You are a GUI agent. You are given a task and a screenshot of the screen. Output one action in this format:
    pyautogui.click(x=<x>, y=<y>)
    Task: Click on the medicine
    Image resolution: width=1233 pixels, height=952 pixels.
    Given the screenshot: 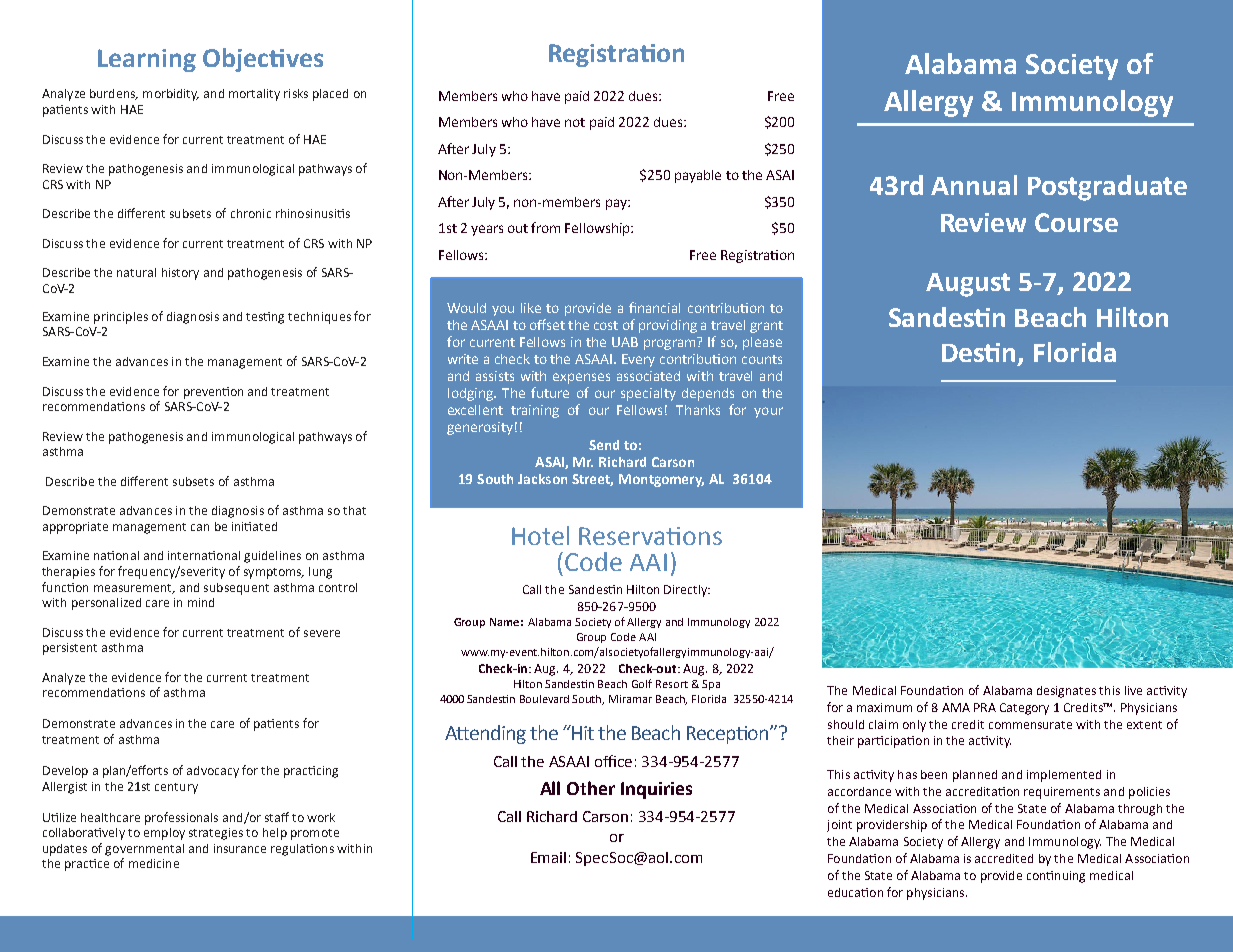 What is the action you would take?
    pyautogui.click(x=154, y=863)
